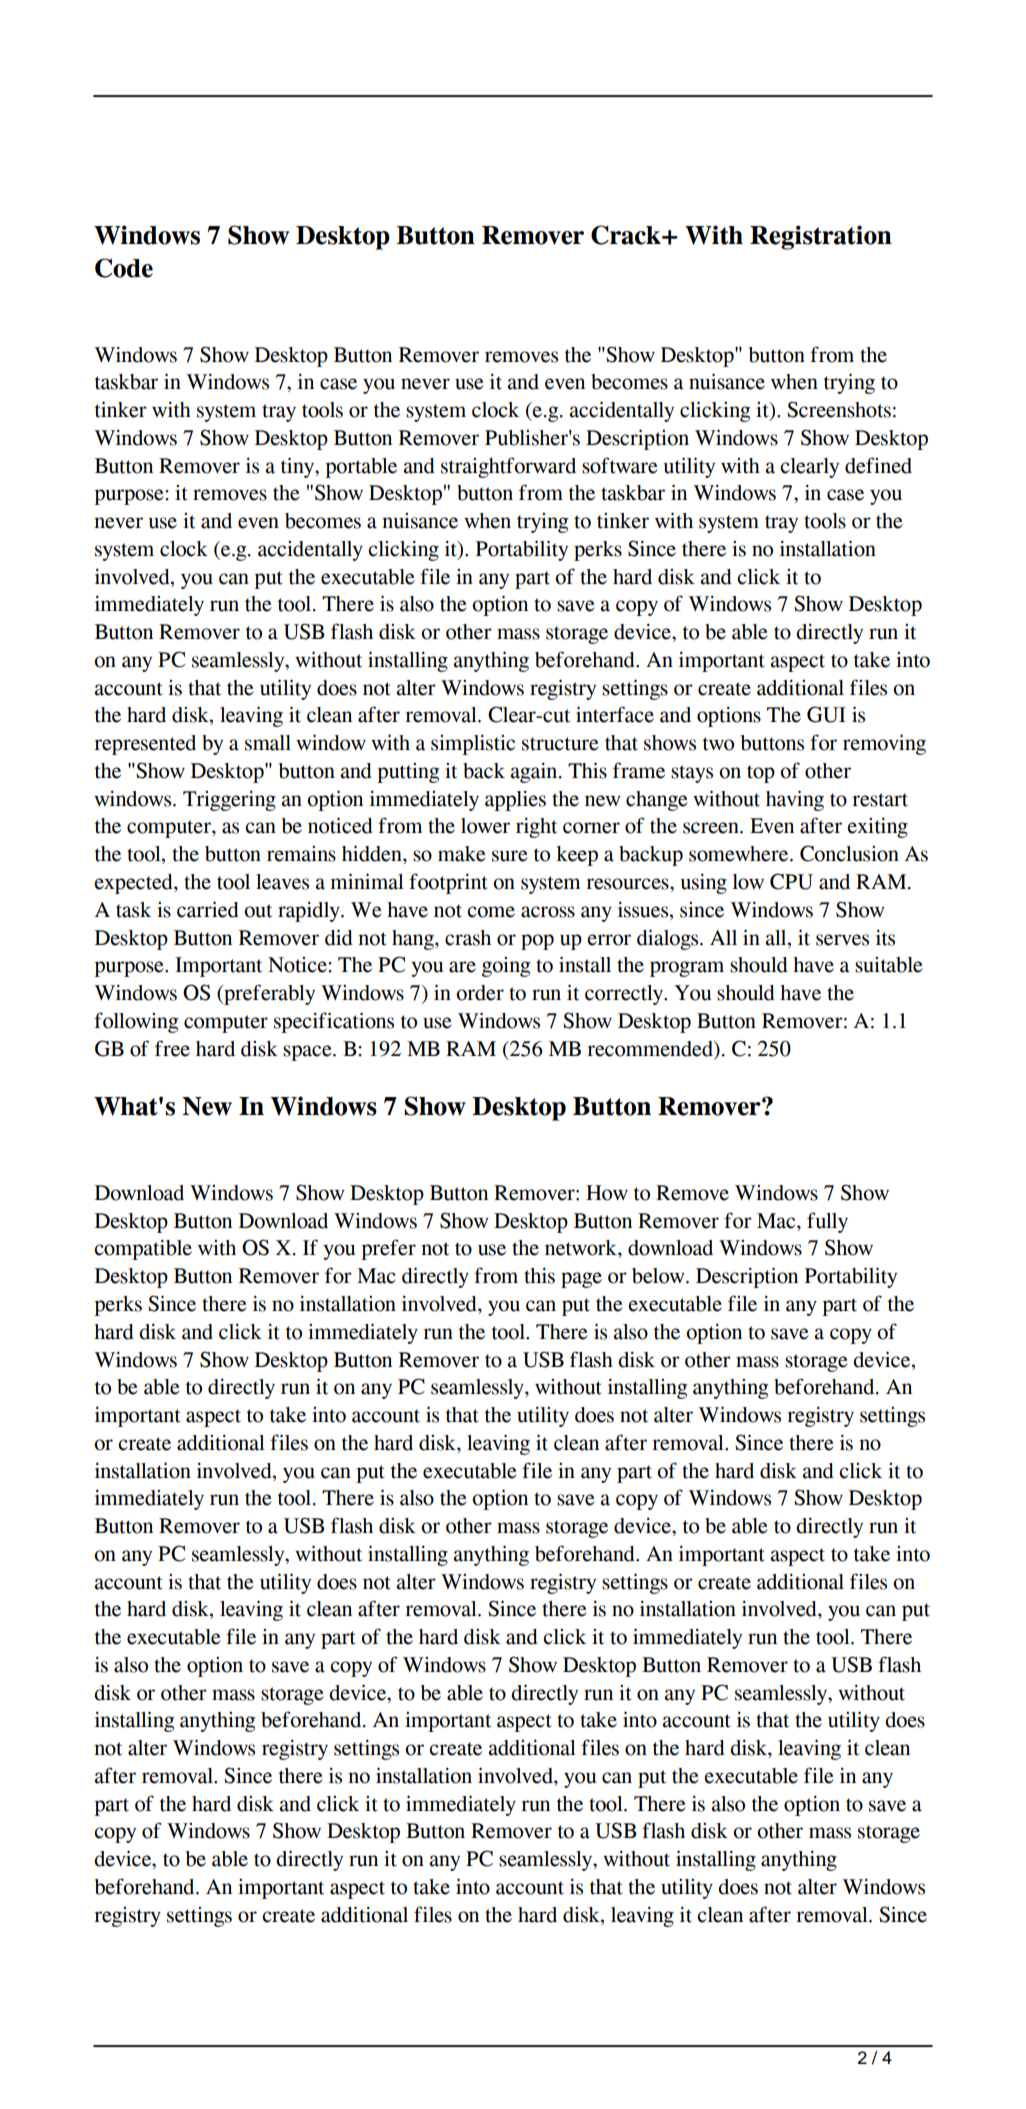  Describe the element at coordinates (468, 938) in the screenshot. I see `crash` at that location.
